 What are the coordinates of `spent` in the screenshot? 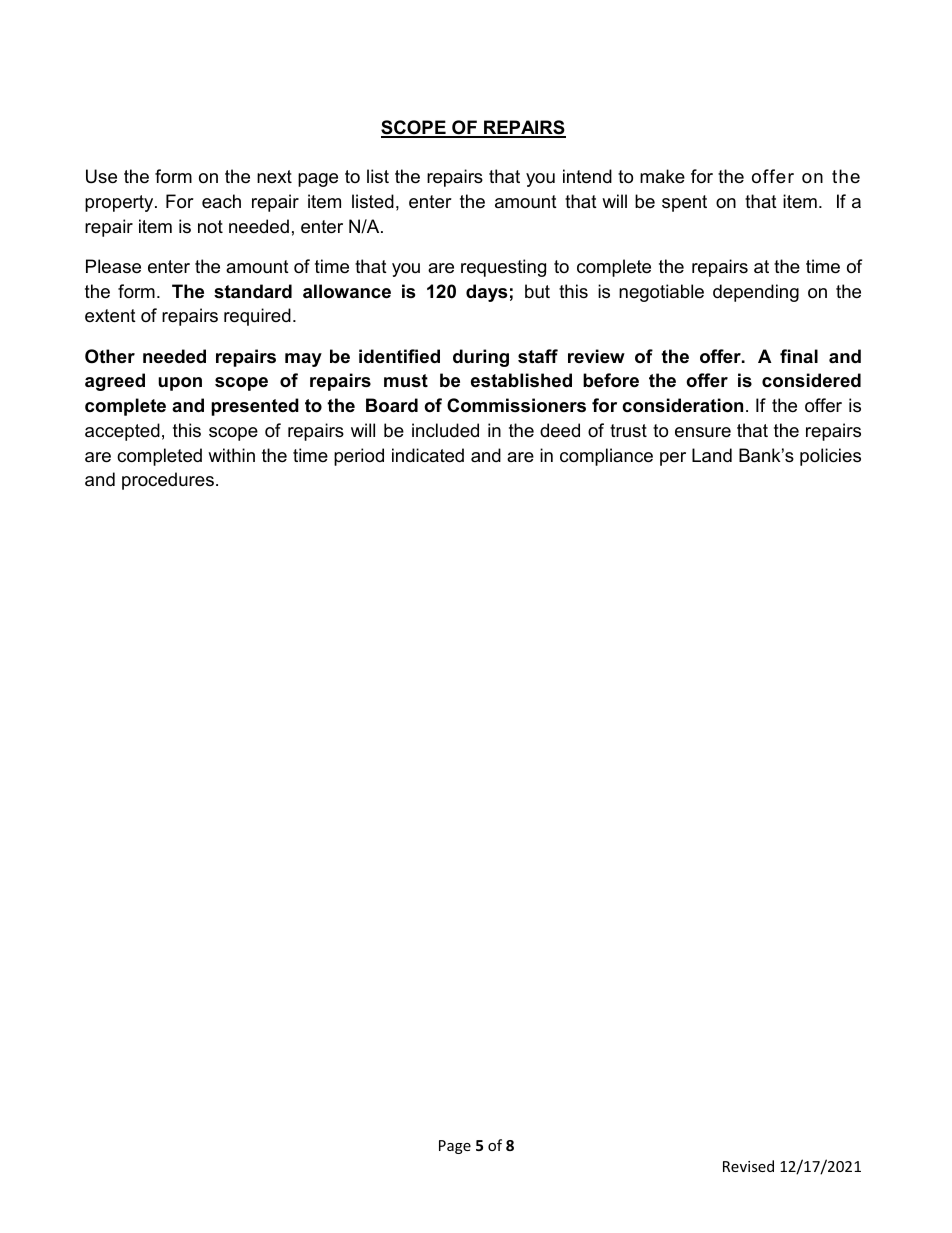 It's located at (684, 203).
